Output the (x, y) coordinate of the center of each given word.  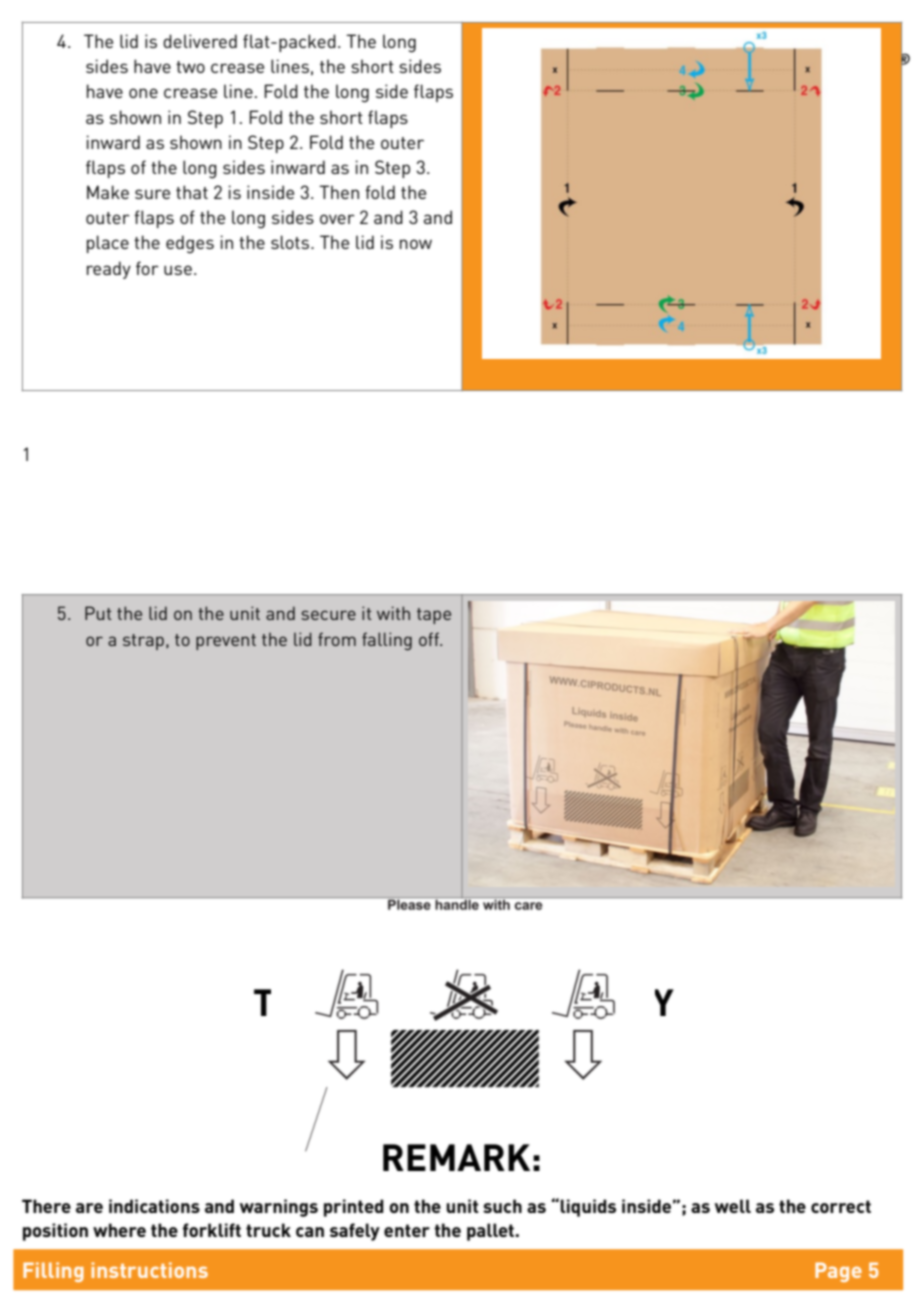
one (143, 93)
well (733, 1206)
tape (434, 616)
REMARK (456, 1157)
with (393, 613)
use (178, 270)
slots (291, 242)
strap (143, 642)
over (337, 219)
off (430, 639)
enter (407, 1230)
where (119, 1230)
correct (841, 1206)
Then (339, 192)
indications (154, 1206)
